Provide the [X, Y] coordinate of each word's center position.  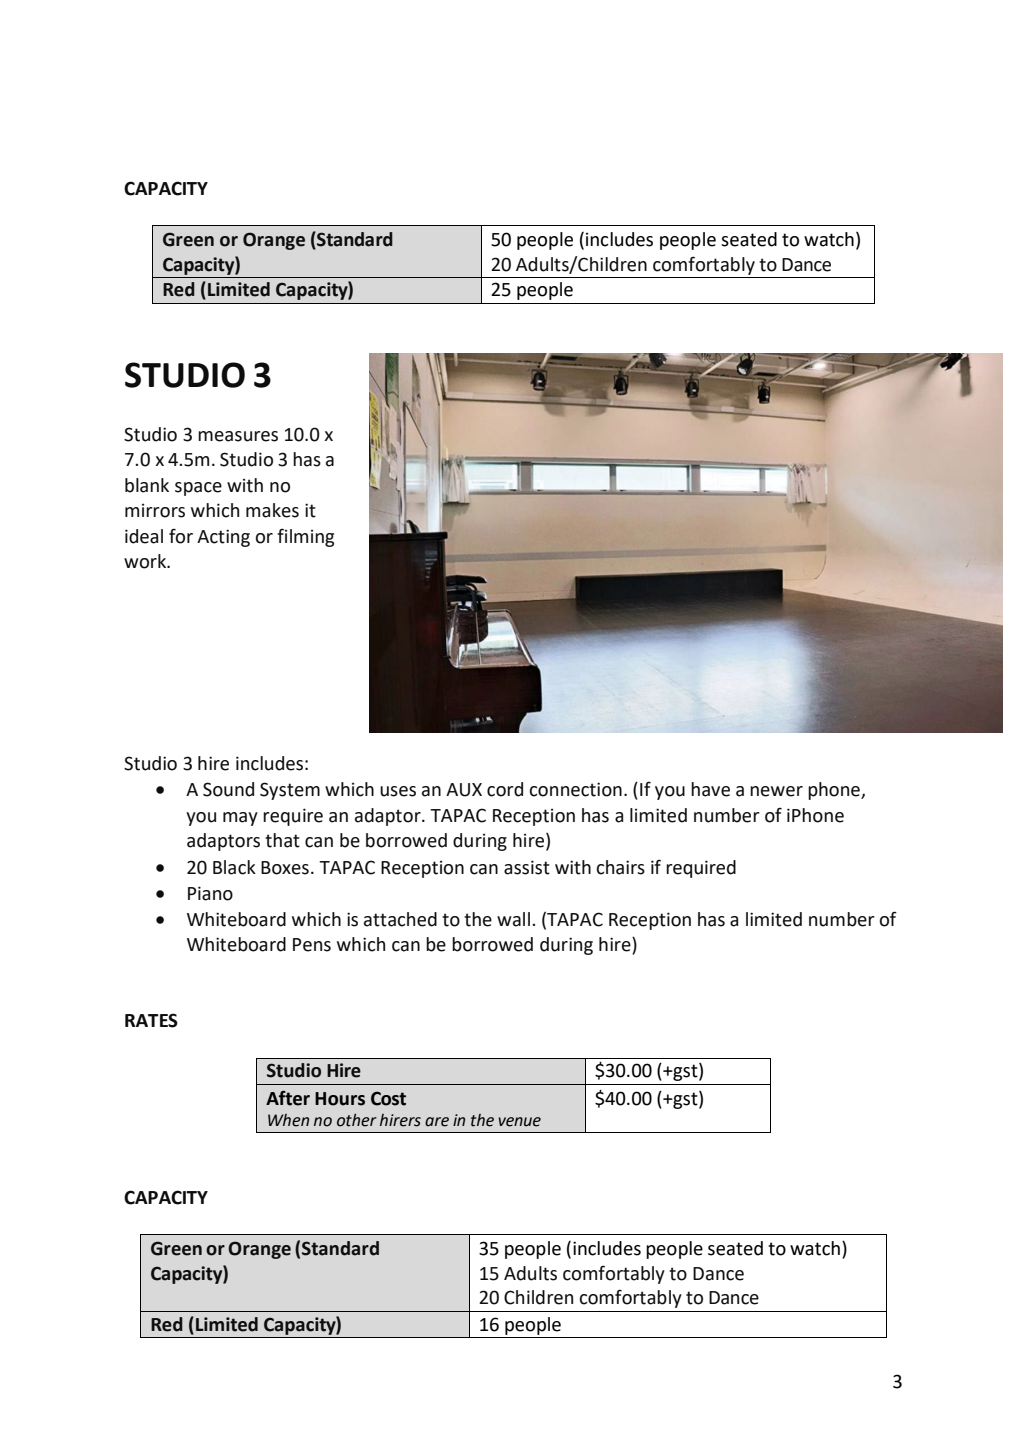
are [437, 1122]
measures [238, 436]
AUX [464, 790]
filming [305, 537]
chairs [620, 867]
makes [272, 510]
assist [527, 867]
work [146, 561]
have [710, 789]
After [288, 1098]
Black [234, 867]
